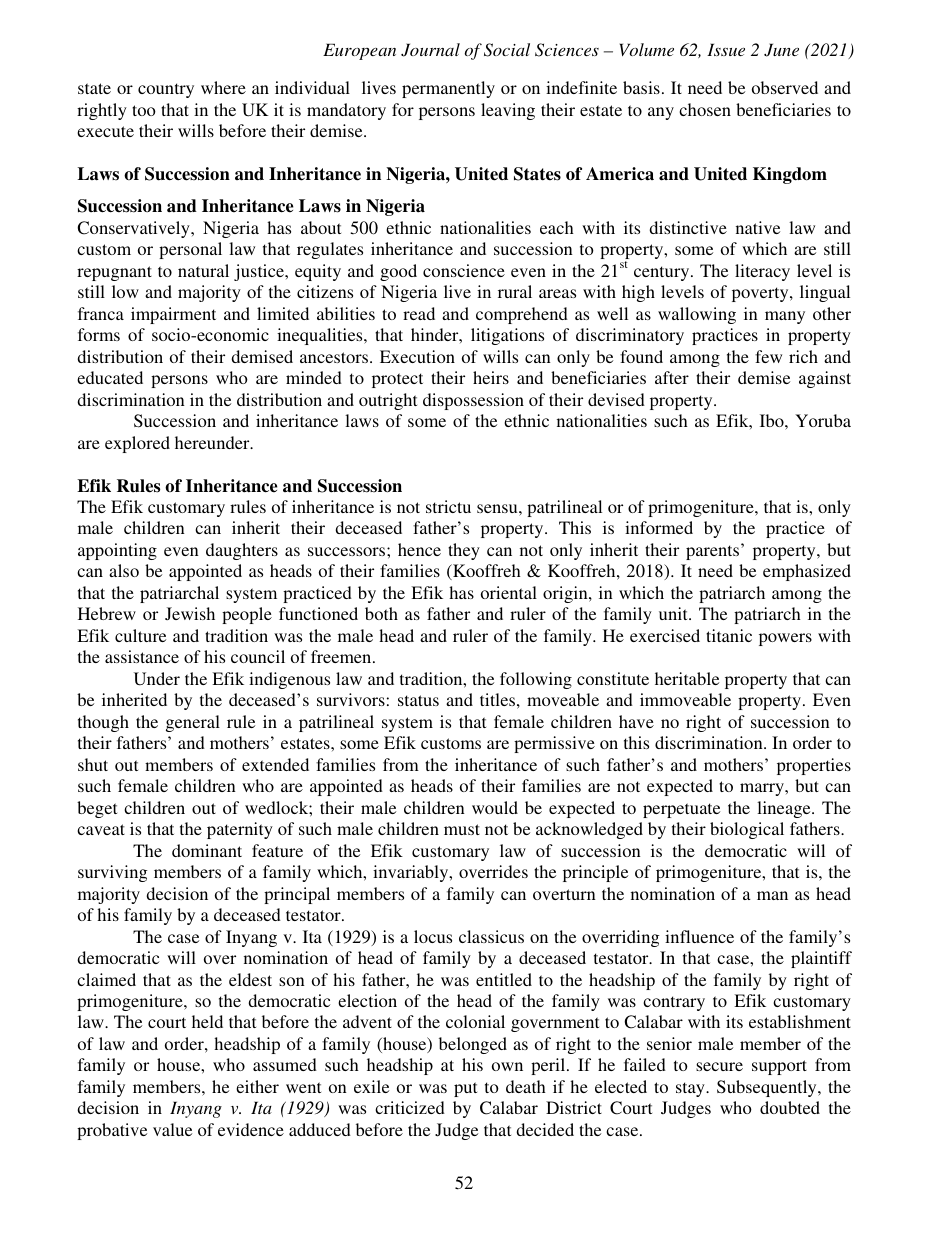 The width and height of the image is (952, 1233). I want to click on oriental, so click(509, 592).
